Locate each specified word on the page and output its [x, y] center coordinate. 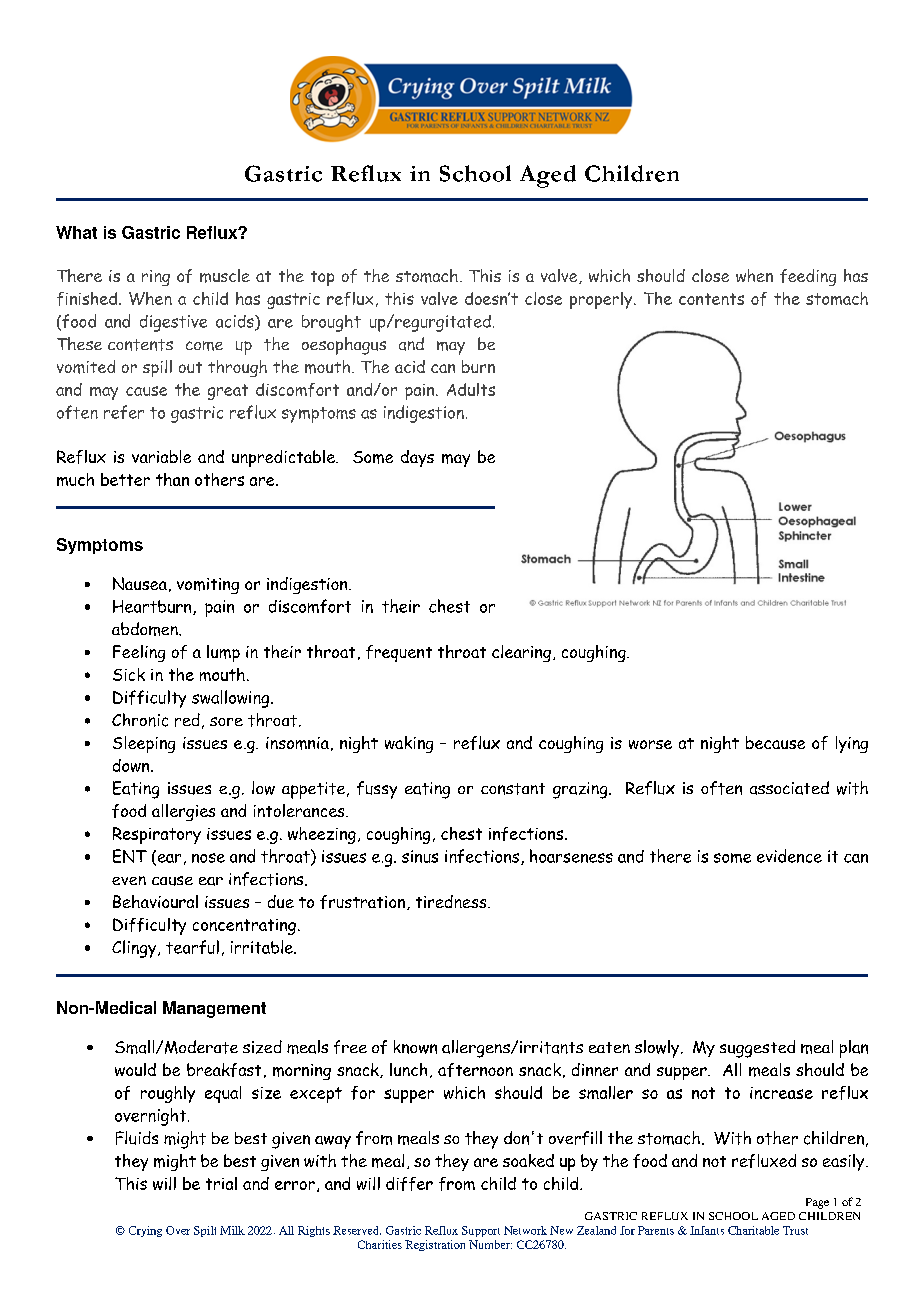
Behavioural [155, 901]
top [322, 278]
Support [481, 1231]
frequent [399, 653]
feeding [808, 277]
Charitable [753, 1230]
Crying [145, 1231]
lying [852, 744]
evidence [789, 856]
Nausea [140, 583]
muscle [225, 276]
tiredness [452, 901]
